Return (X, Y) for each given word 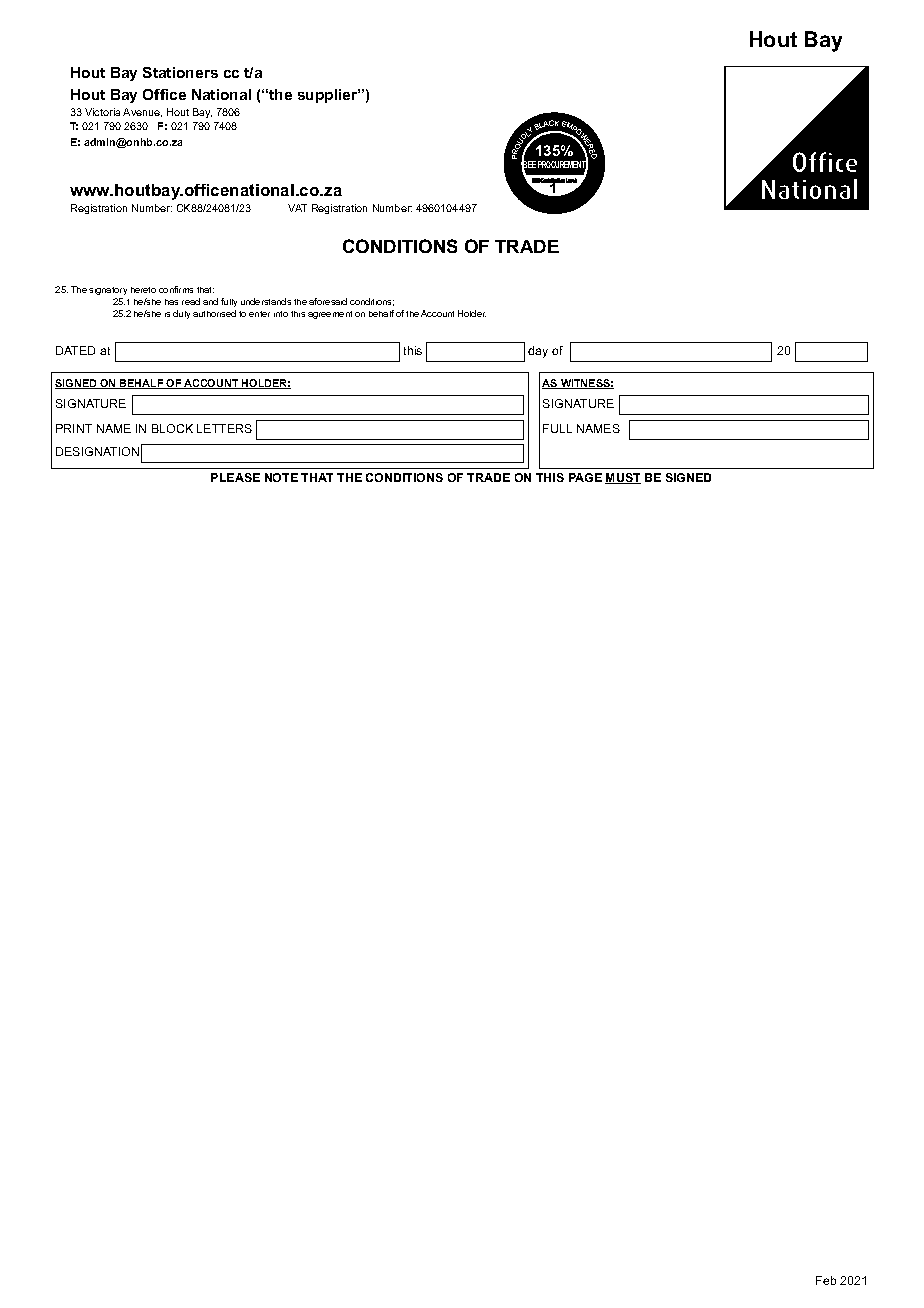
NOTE (281, 477)
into (281, 314)
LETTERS (224, 428)
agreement (330, 315)
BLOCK (172, 428)
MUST (623, 478)
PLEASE (235, 477)
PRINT (74, 428)
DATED (75, 350)
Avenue (142, 112)
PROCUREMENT (563, 165)
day (538, 352)
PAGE (585, 477)
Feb (826, 1280)
